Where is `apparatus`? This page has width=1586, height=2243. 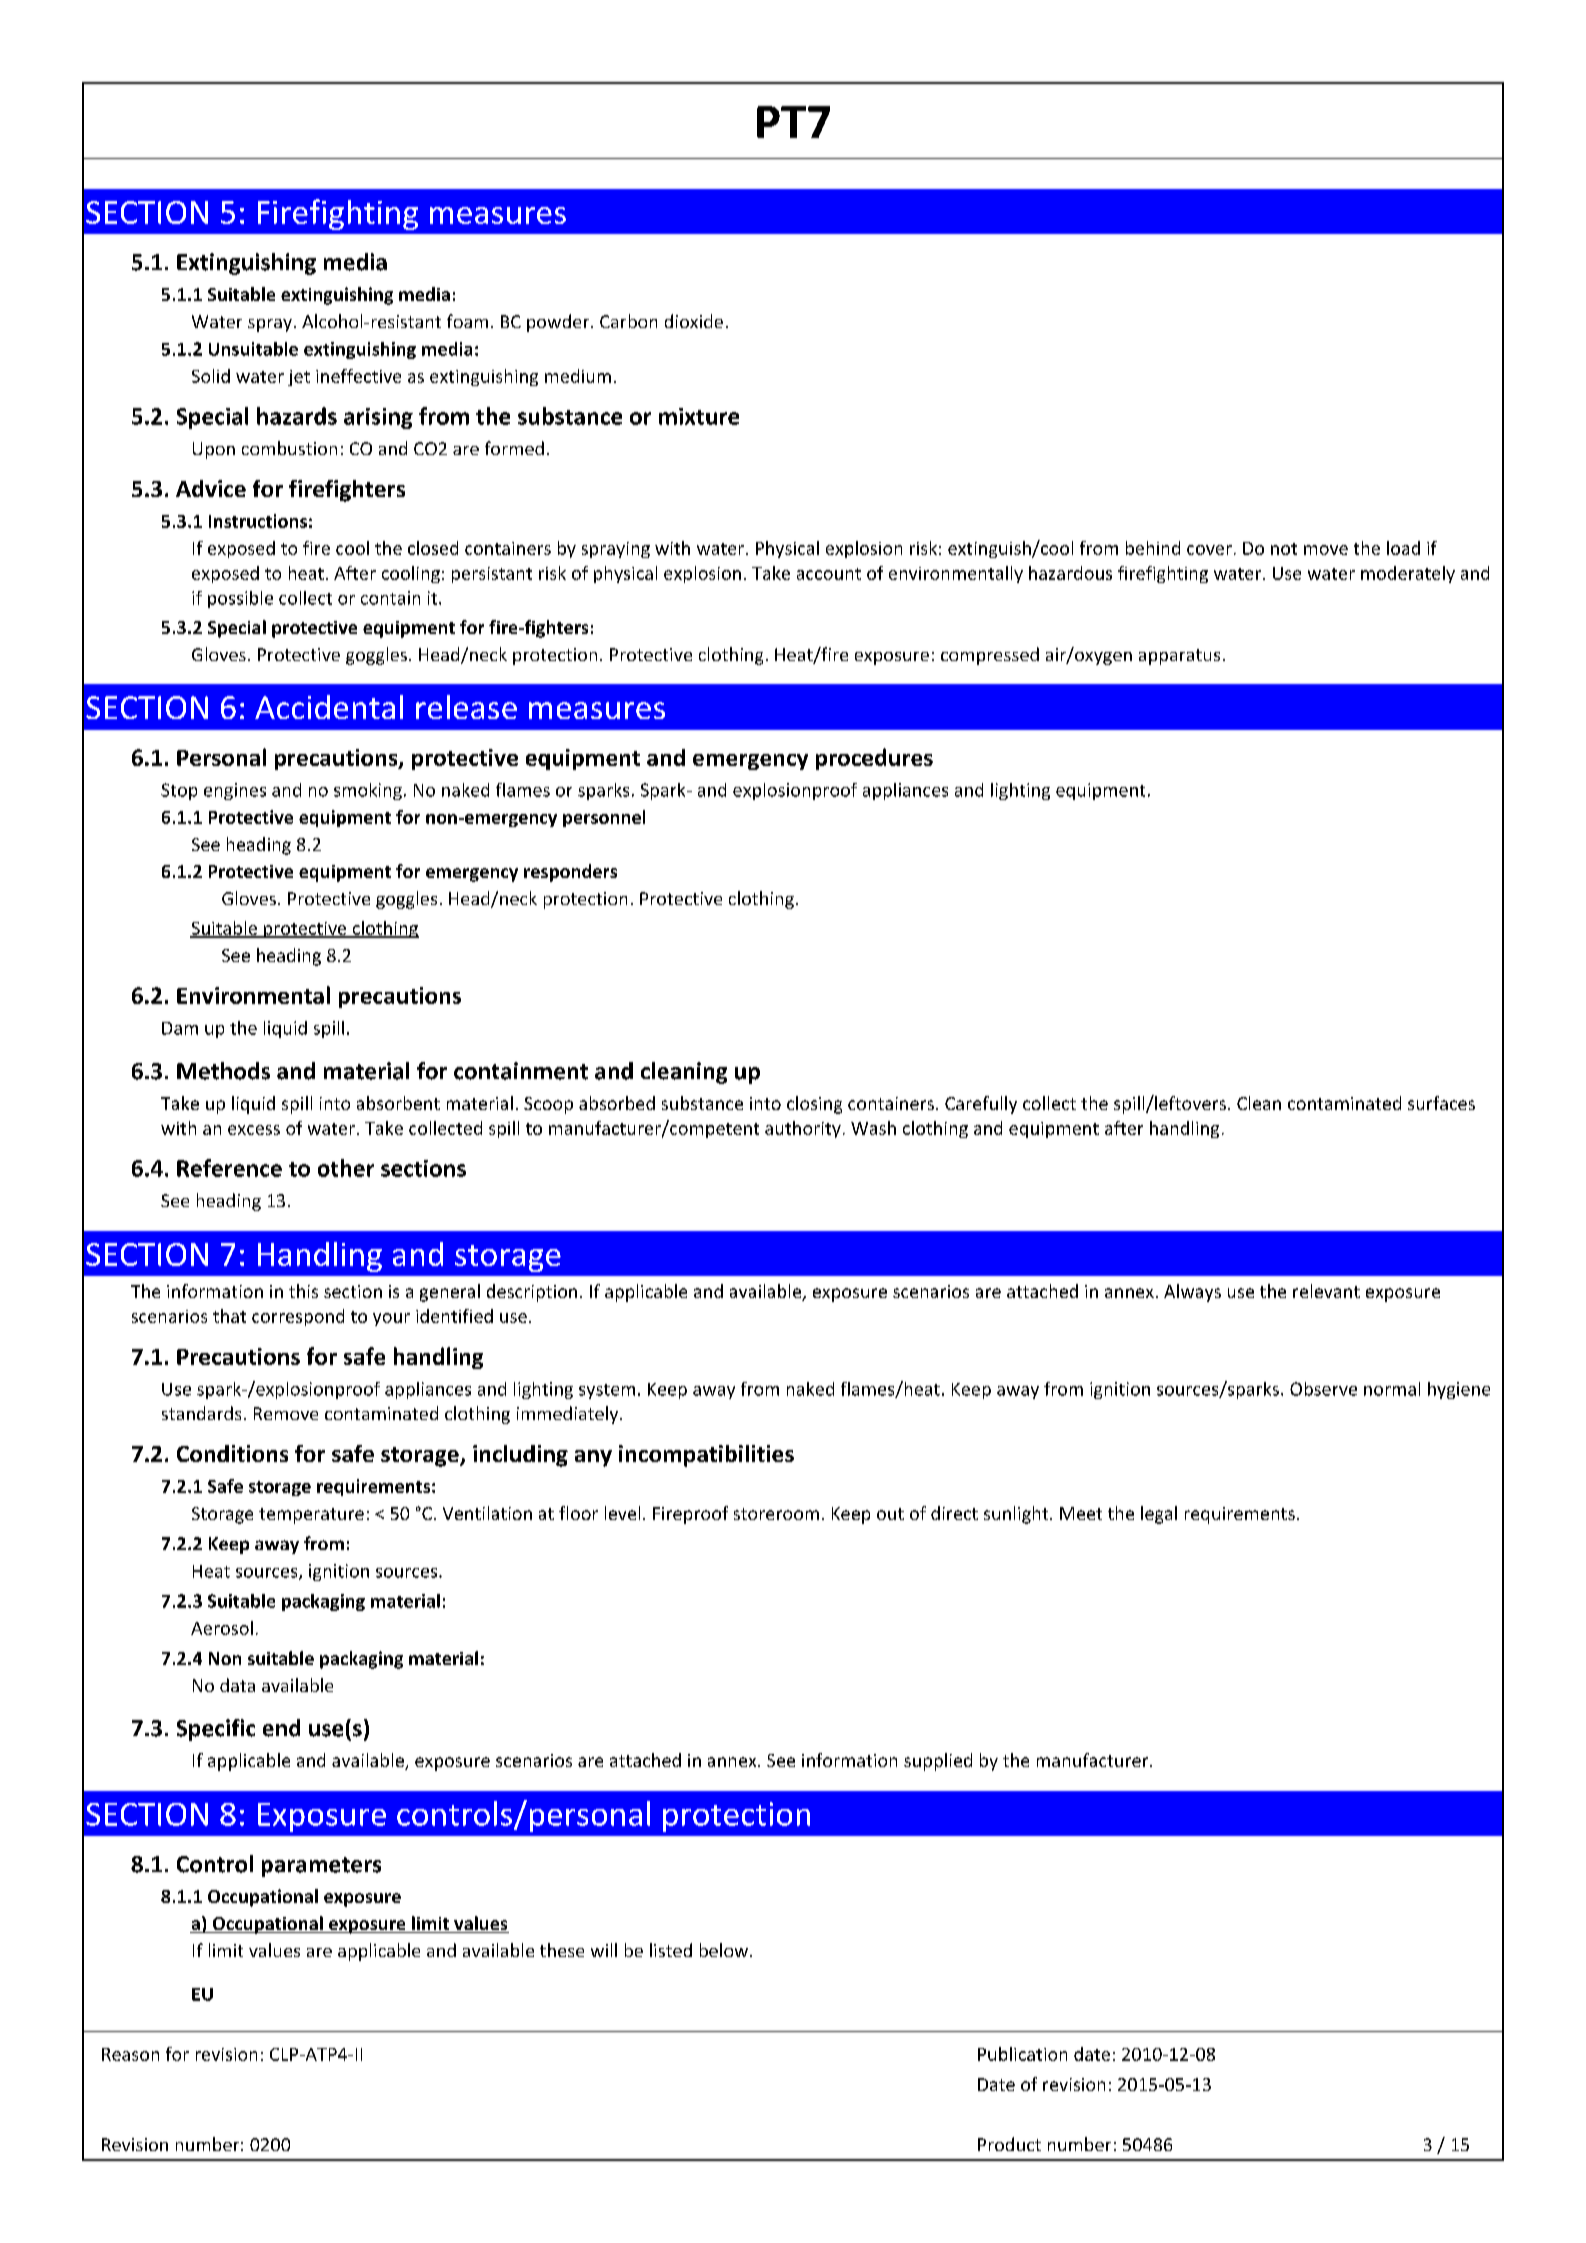 apparatus is located at coordinates (1179, 657).
